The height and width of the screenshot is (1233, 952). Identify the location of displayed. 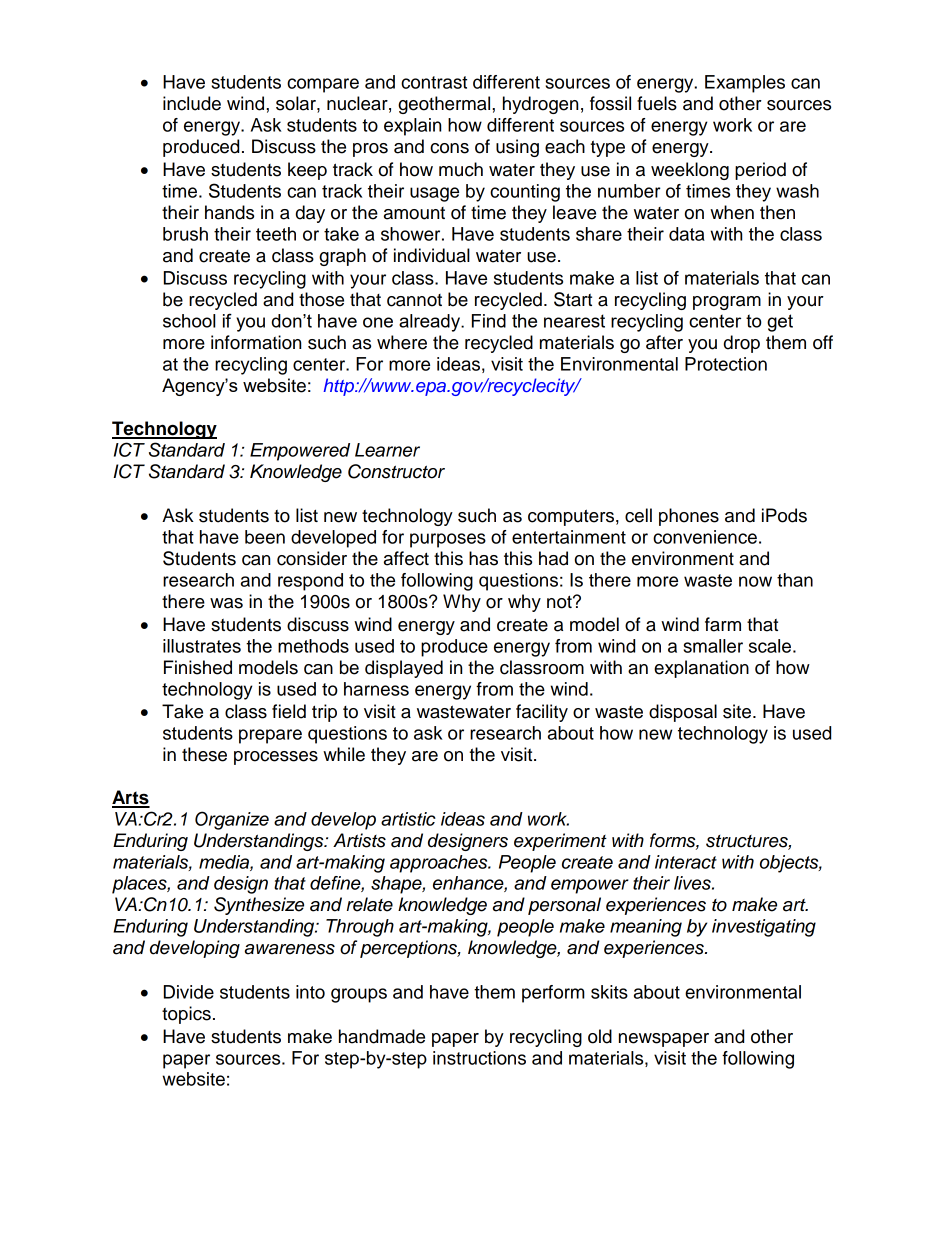
(404, 669).
